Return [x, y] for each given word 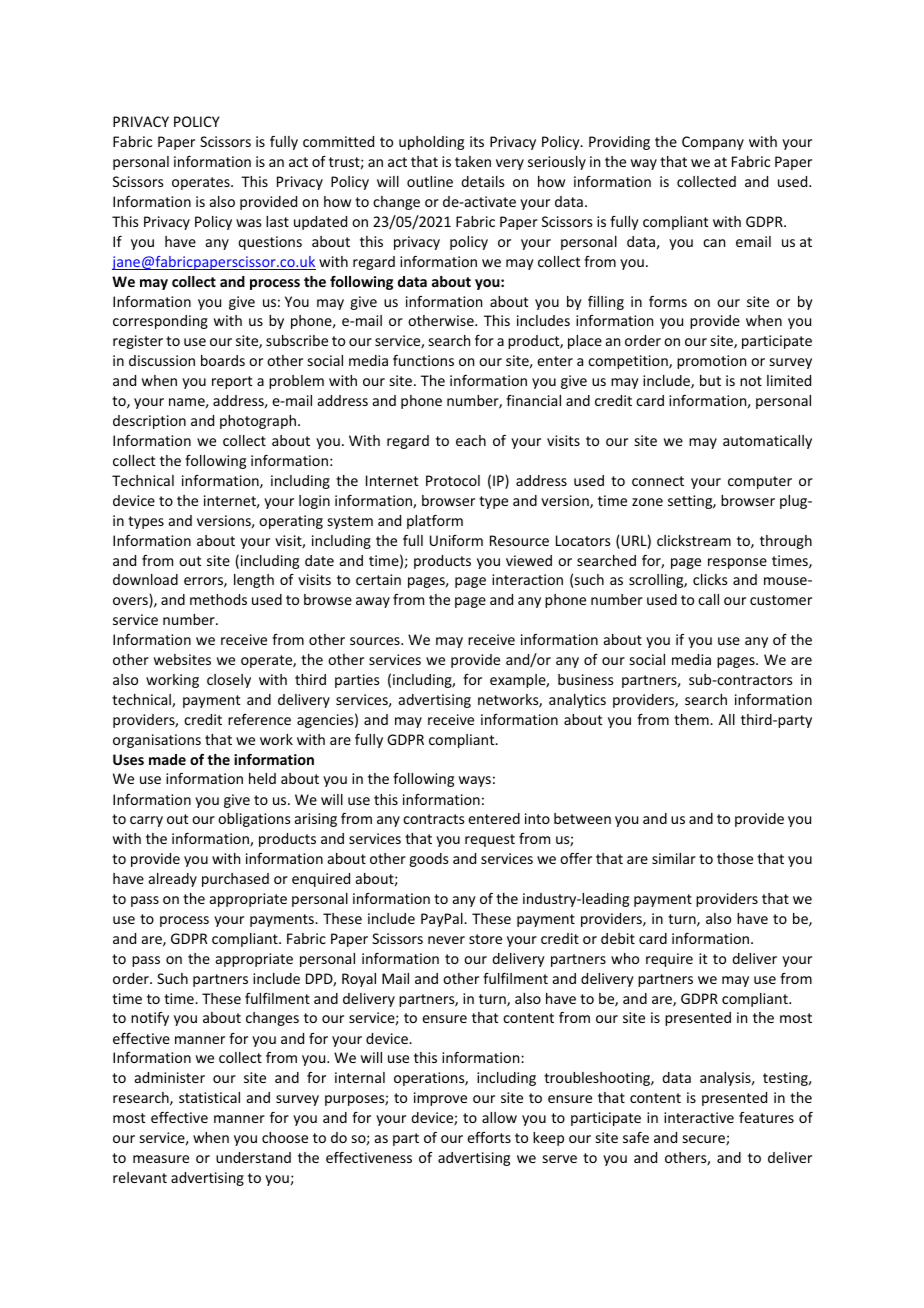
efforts [489, 1137]
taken [473, 161]
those [735, 858]
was [248, 223]
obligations [254, 820]
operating [291, 522]
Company [713, 143]
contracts [433, 819]
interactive [699, 1117]
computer [760, 482]
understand [253, 1157]
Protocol [453, 480]
